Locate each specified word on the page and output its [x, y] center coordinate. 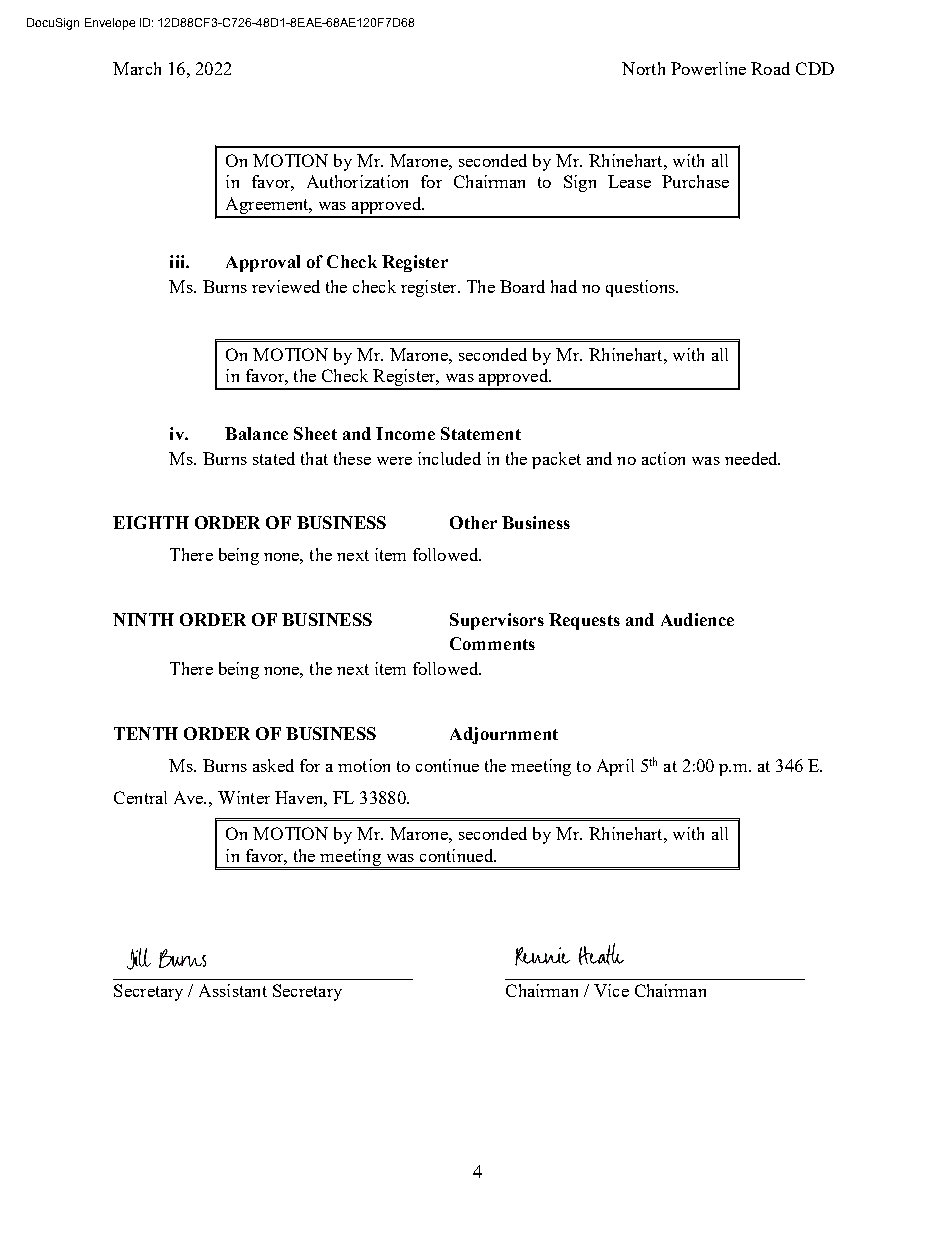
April [615, 767]
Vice [611, 990]
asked [273, 765]
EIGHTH [151, 522]
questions [641, 288]
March [137, 68]
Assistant [233, 990]
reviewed [286, 286]
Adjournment [504, 735]
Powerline [708, 68]
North [643, 68]
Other [473, 522]
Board [522, 286]
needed [752, 458]
